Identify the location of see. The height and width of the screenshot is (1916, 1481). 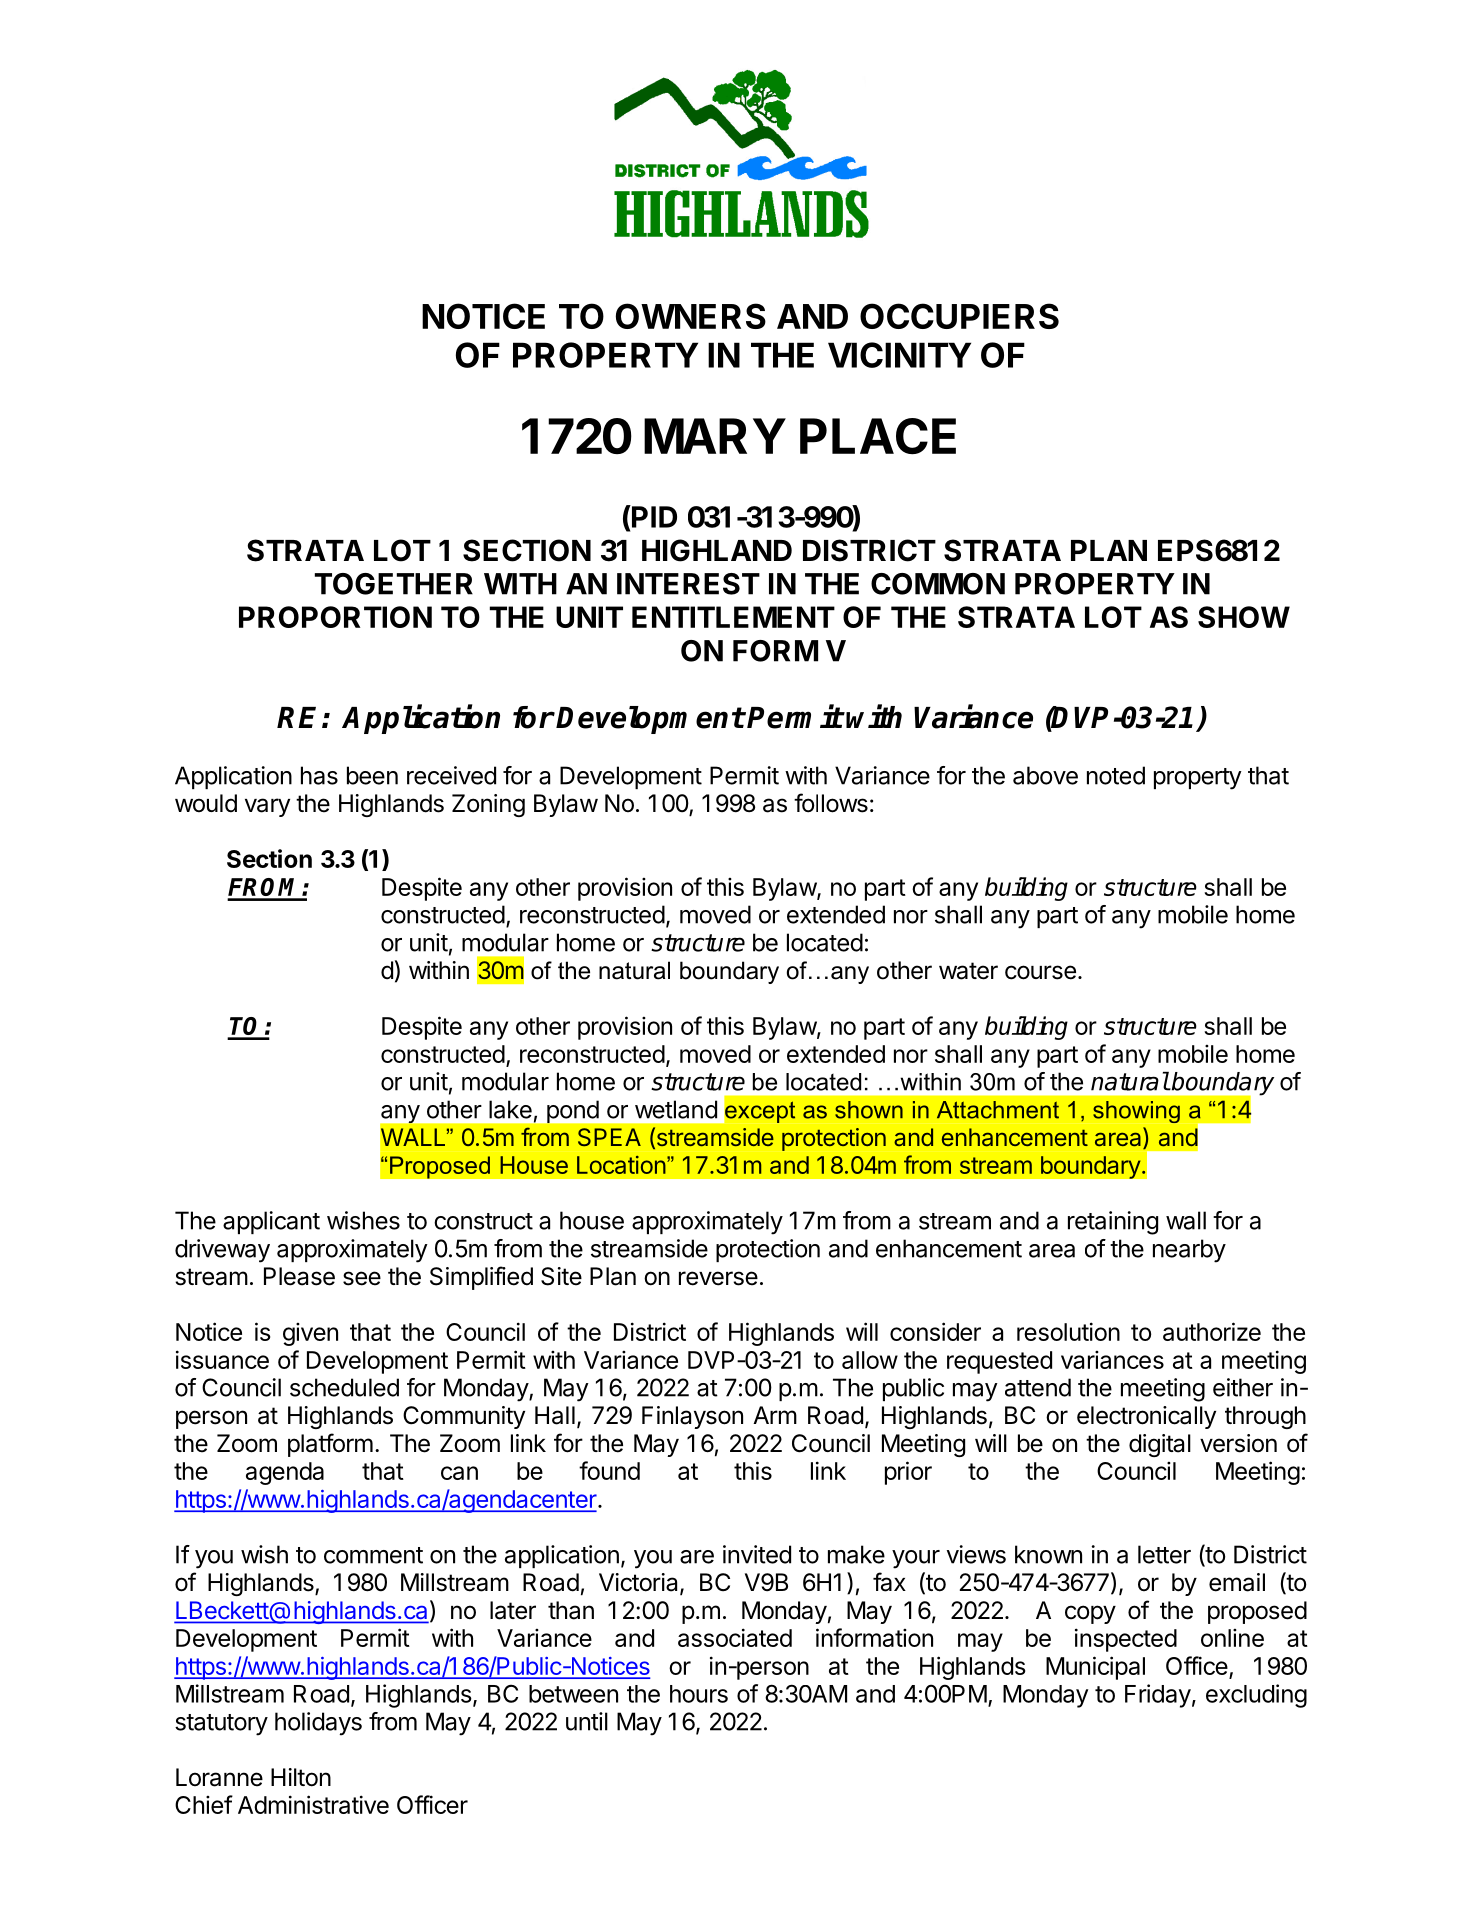
(362, 1278).
